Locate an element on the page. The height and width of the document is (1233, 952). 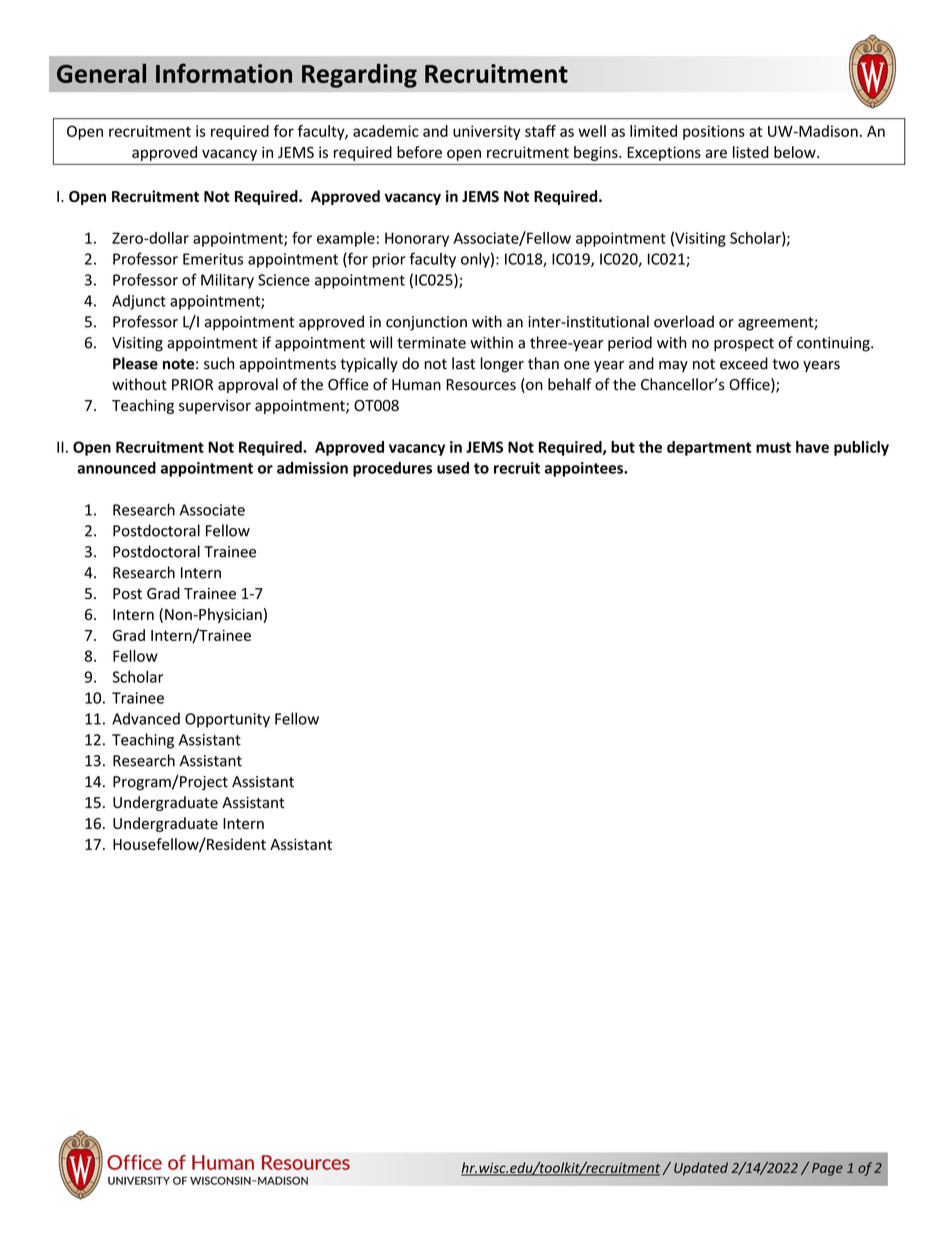
Page is located at coordinates (827, 1169).
